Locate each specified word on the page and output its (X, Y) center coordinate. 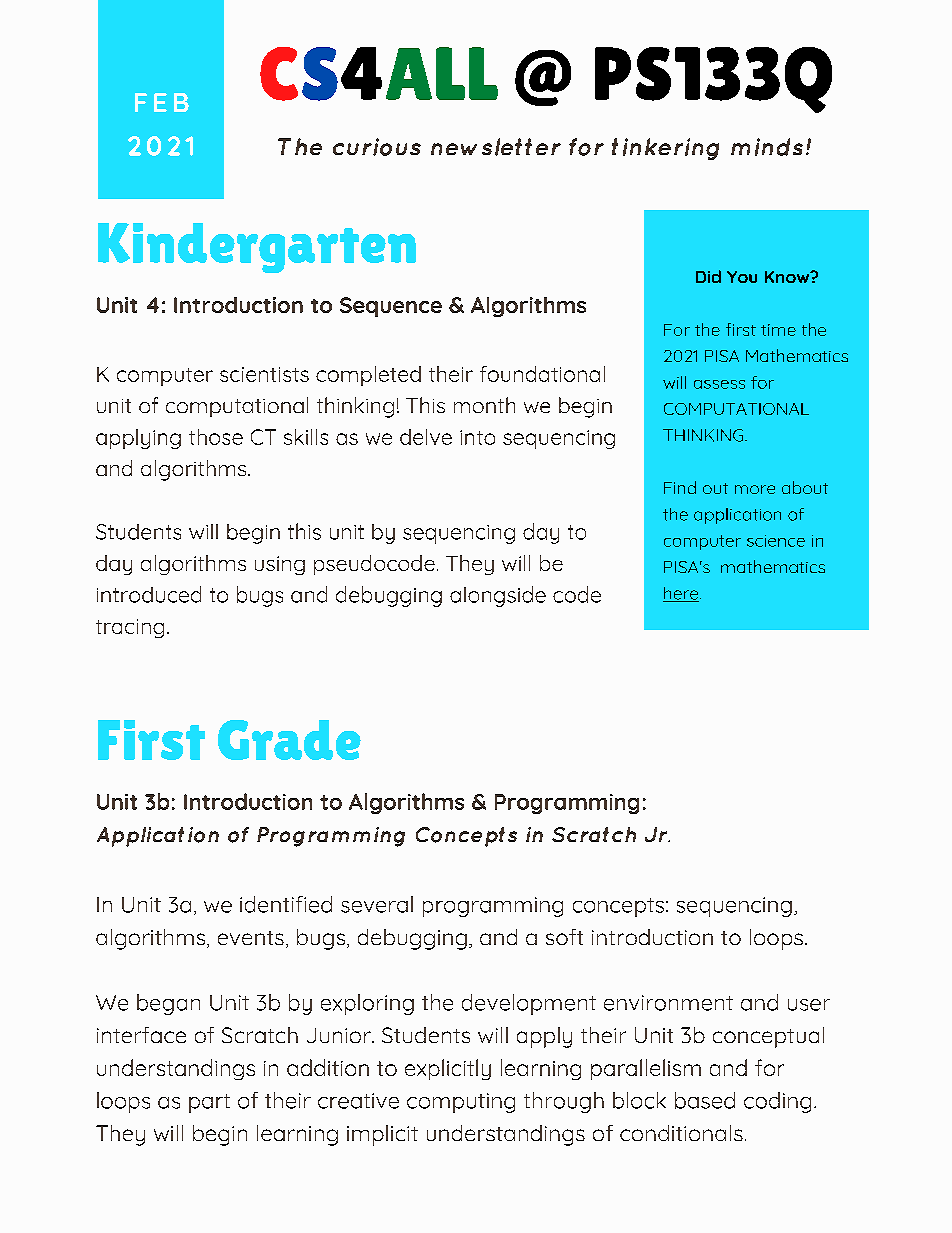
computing (461, 1103)
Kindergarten (257, 248)
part (209, 1103)
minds (767, 147)
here (682, 594)
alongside (498, 596)
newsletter (496, 147)
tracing (130, 628)
